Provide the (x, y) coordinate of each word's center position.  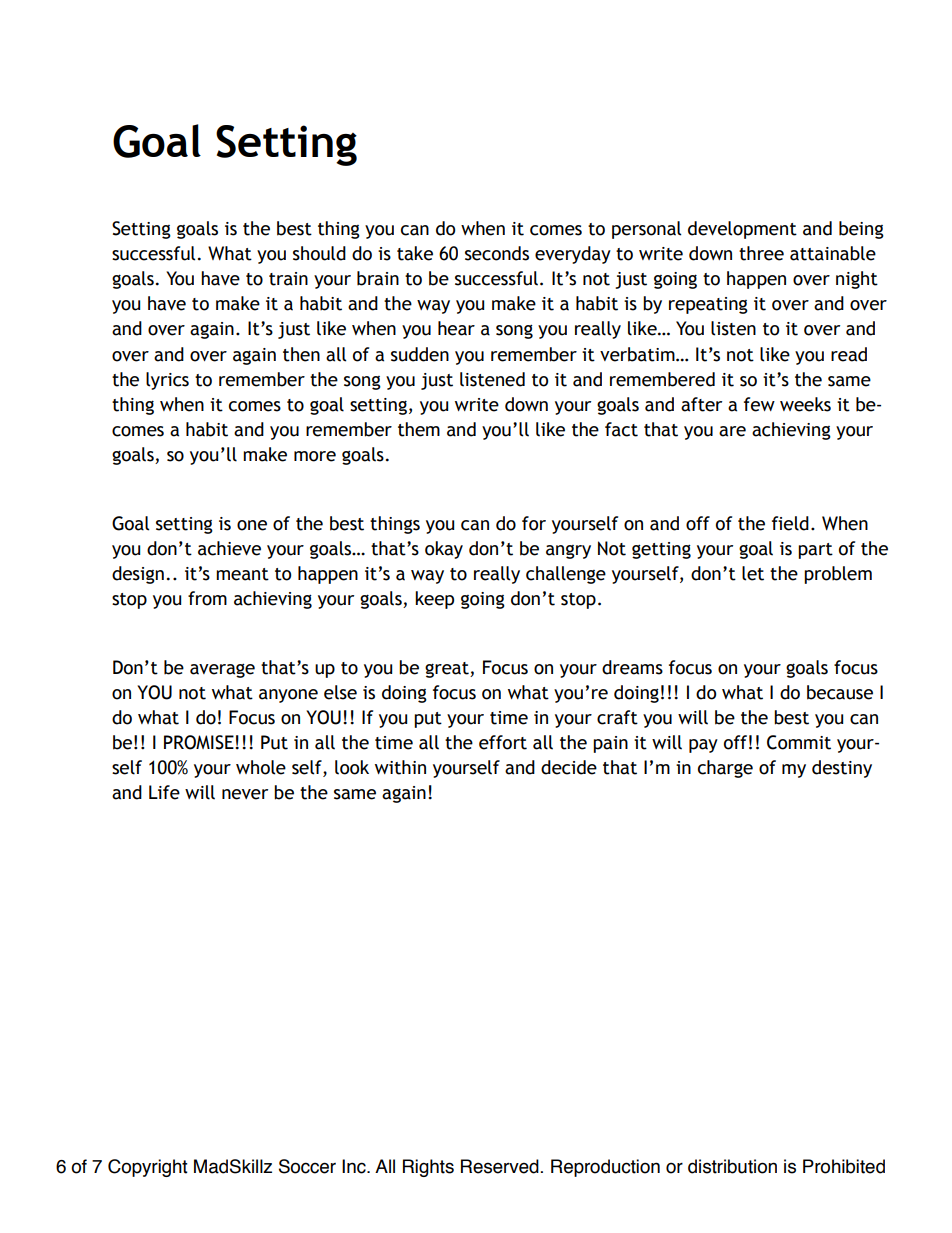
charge (725, 769)
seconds (497, 253)
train (288, 279)
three (761, 253)
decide (569, 767)
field (790, 523)
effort (503, 742)
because (840, 692)
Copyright (148, 1168)
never (245, 794)
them (419, 429)
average (222, 671)
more (315, 456)
